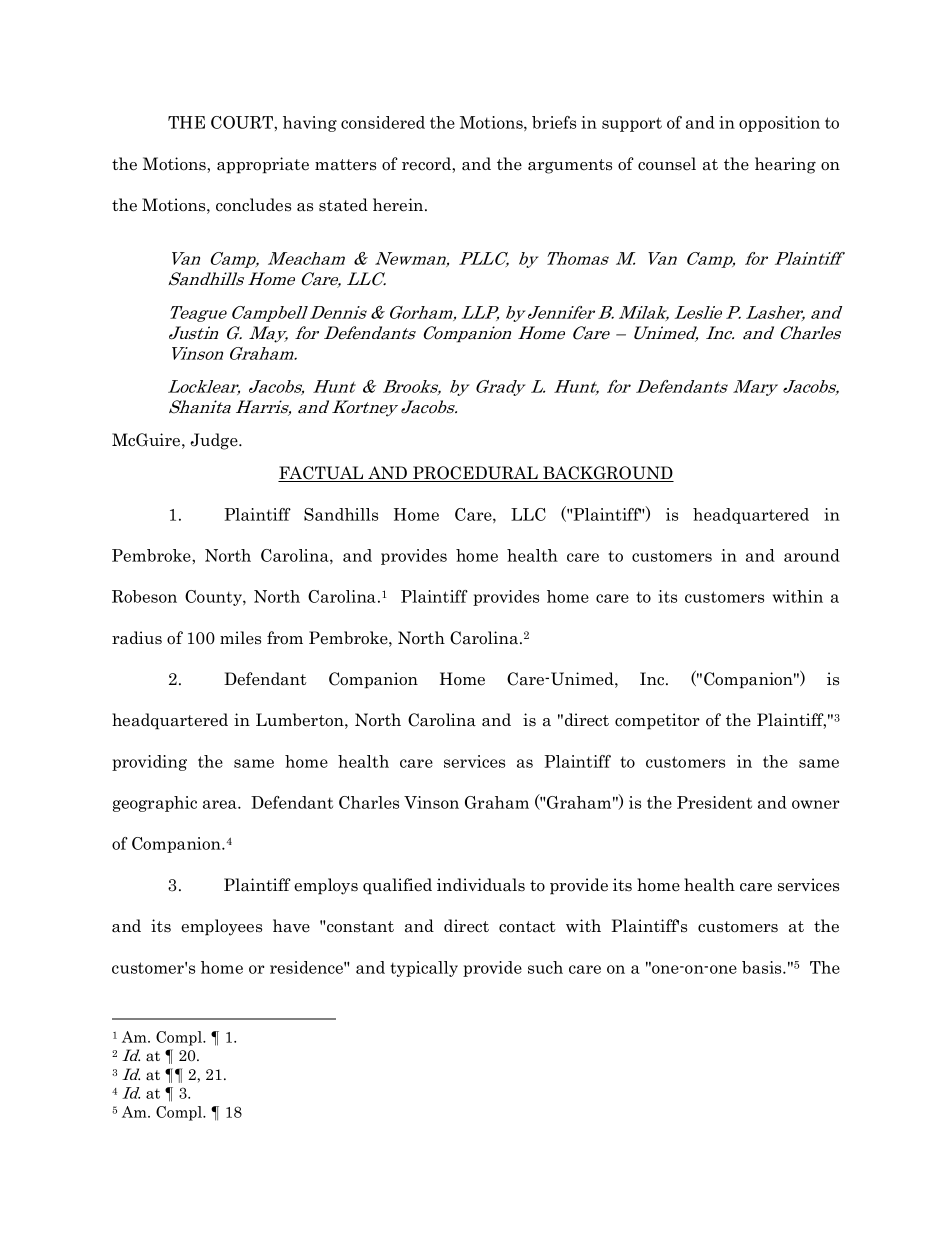 Image resolution: width=952 pixels, height=1233 pixels. What do you see at coordinates (714, 802) in the page?
I see `President` at bounding box center [714, 802].
